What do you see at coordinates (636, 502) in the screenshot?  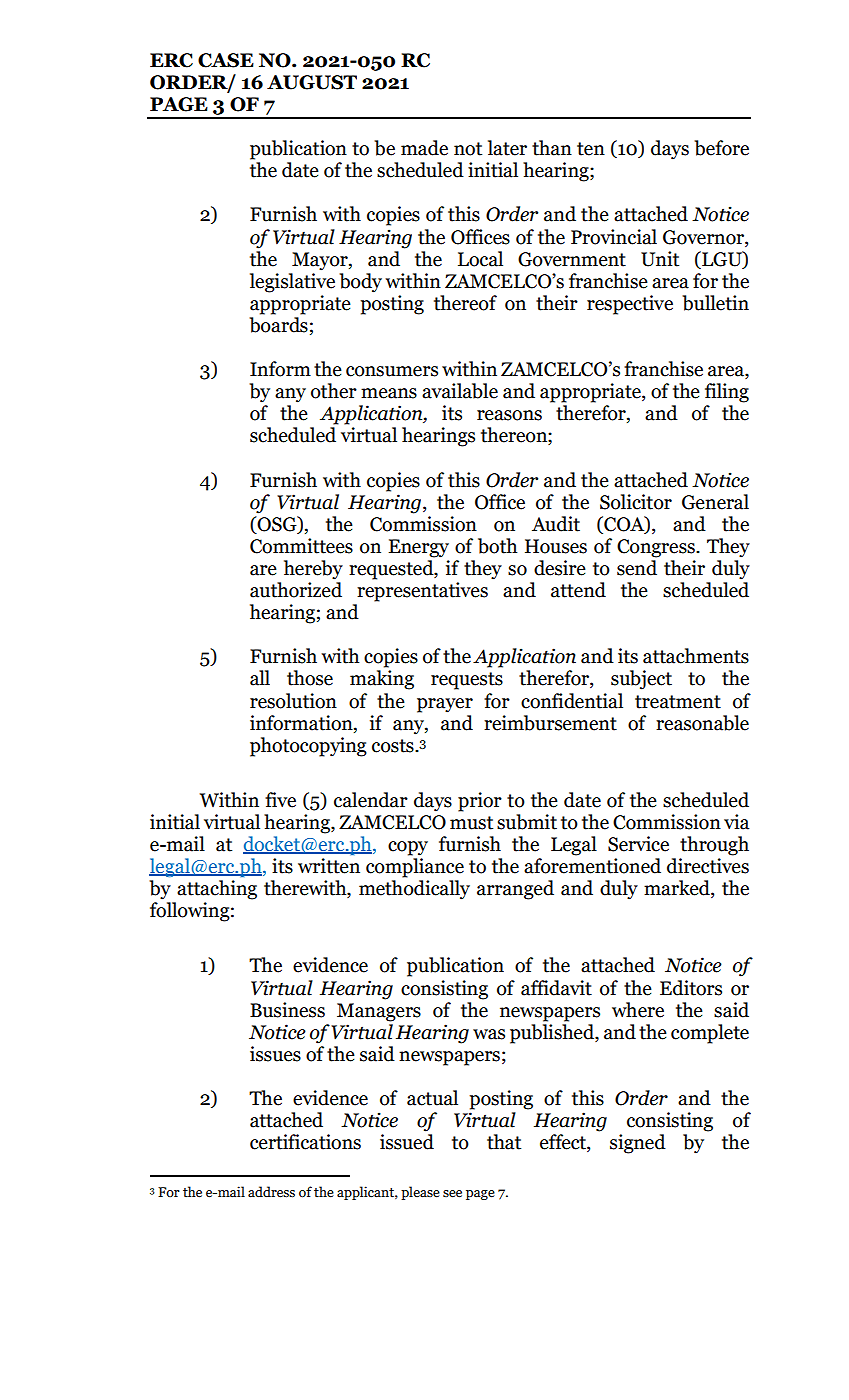 I see `Solicitor` at bounding box center [636, 502].
